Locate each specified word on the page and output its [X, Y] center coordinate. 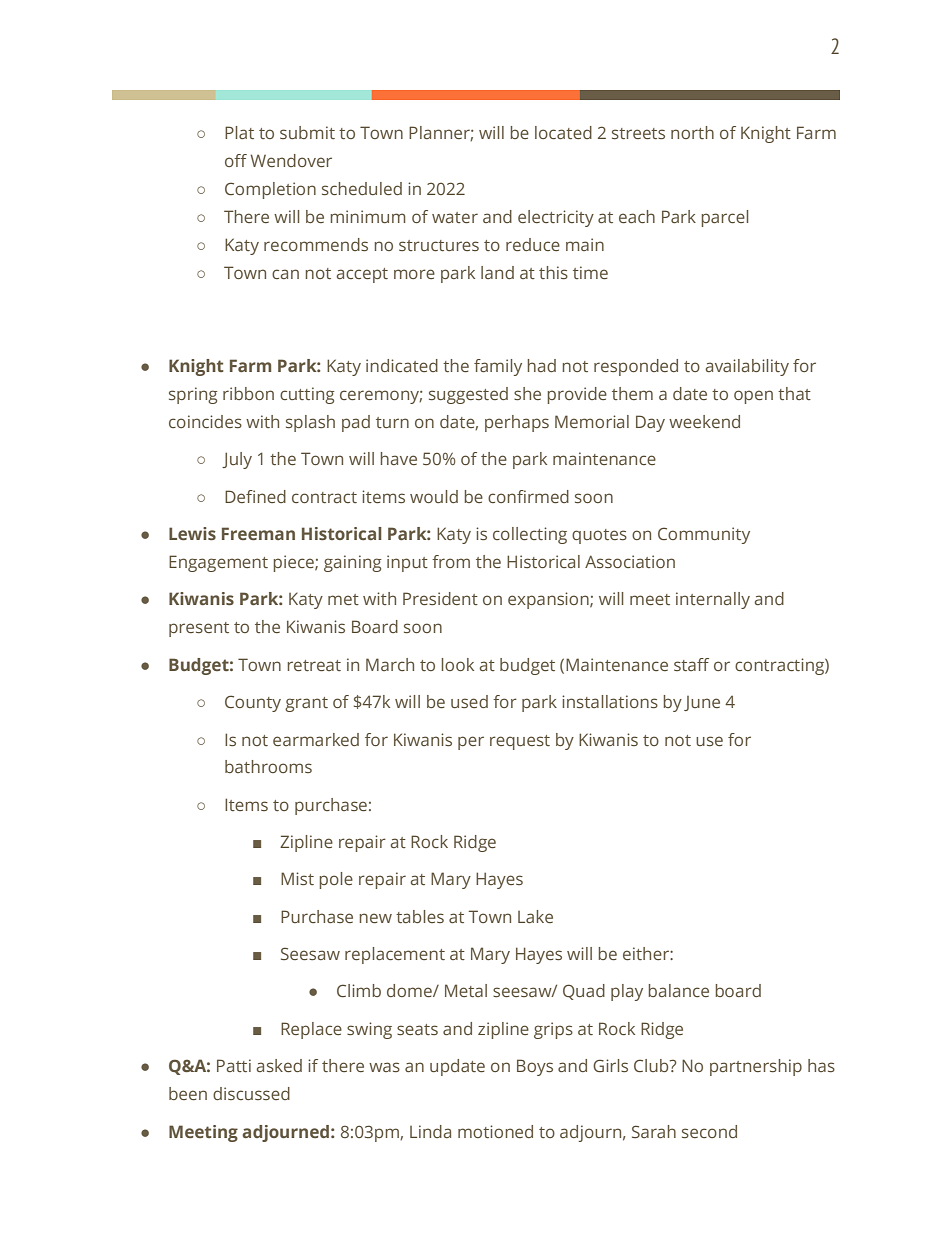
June [702, 703]
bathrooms [268, 766]
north [692, 132]
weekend [704, 421]
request [520, 742]
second [709, 1131]
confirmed [528, 496]
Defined [255, 496]
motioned [495, 1131]
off [236, 160]
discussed [251, 1093]
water [455, 217]
